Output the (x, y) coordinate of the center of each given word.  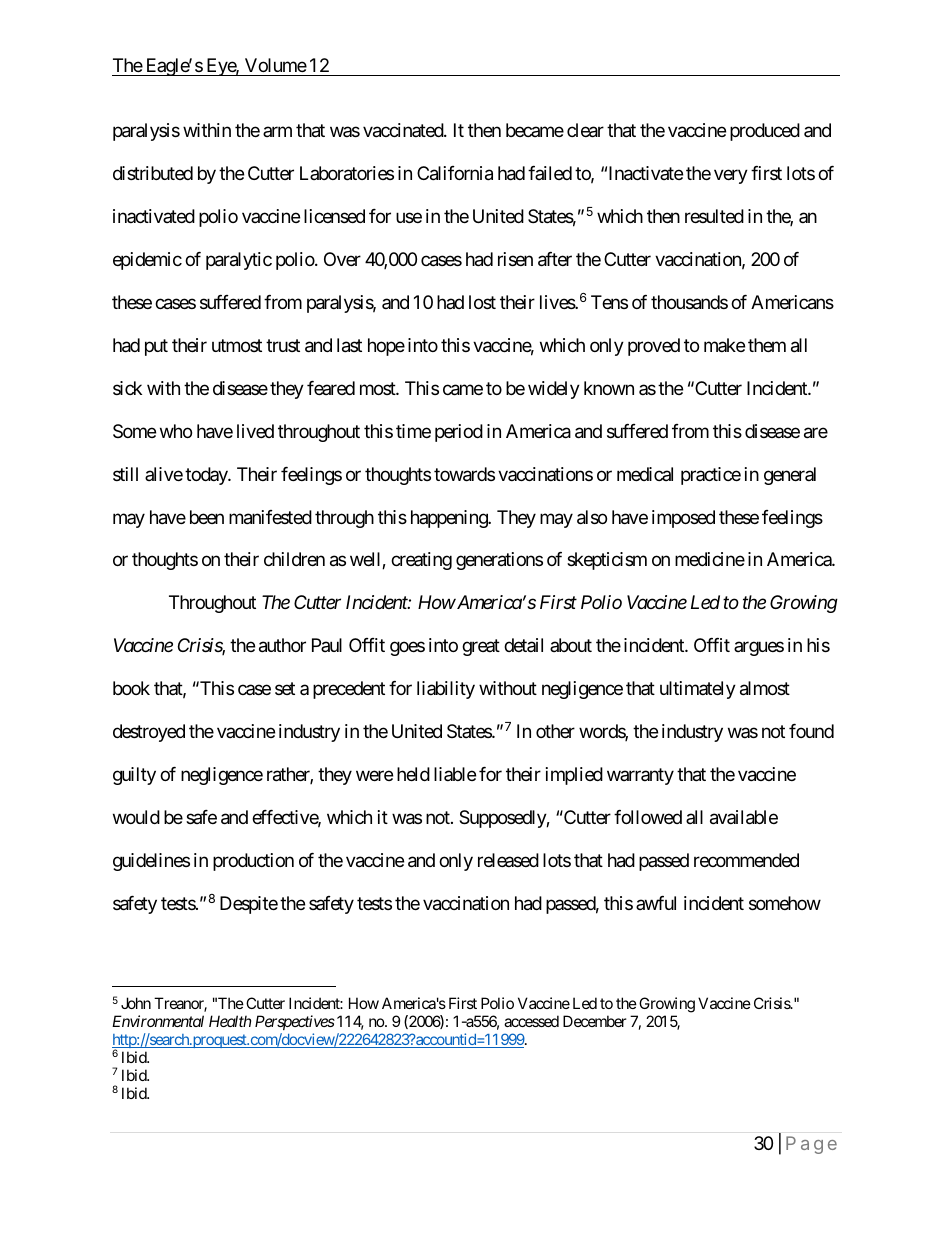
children (294, 559)
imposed (683, 519)
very (731, 176)
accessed (531, 1021)
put (156, 347)
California (455, 173)
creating (421, 561)
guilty (134, 776)
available (744, 817)
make (724, 345)
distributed (153, 173)
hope (386, 347)
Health (230, 1021)
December (595, 1021)
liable (455, 774)
